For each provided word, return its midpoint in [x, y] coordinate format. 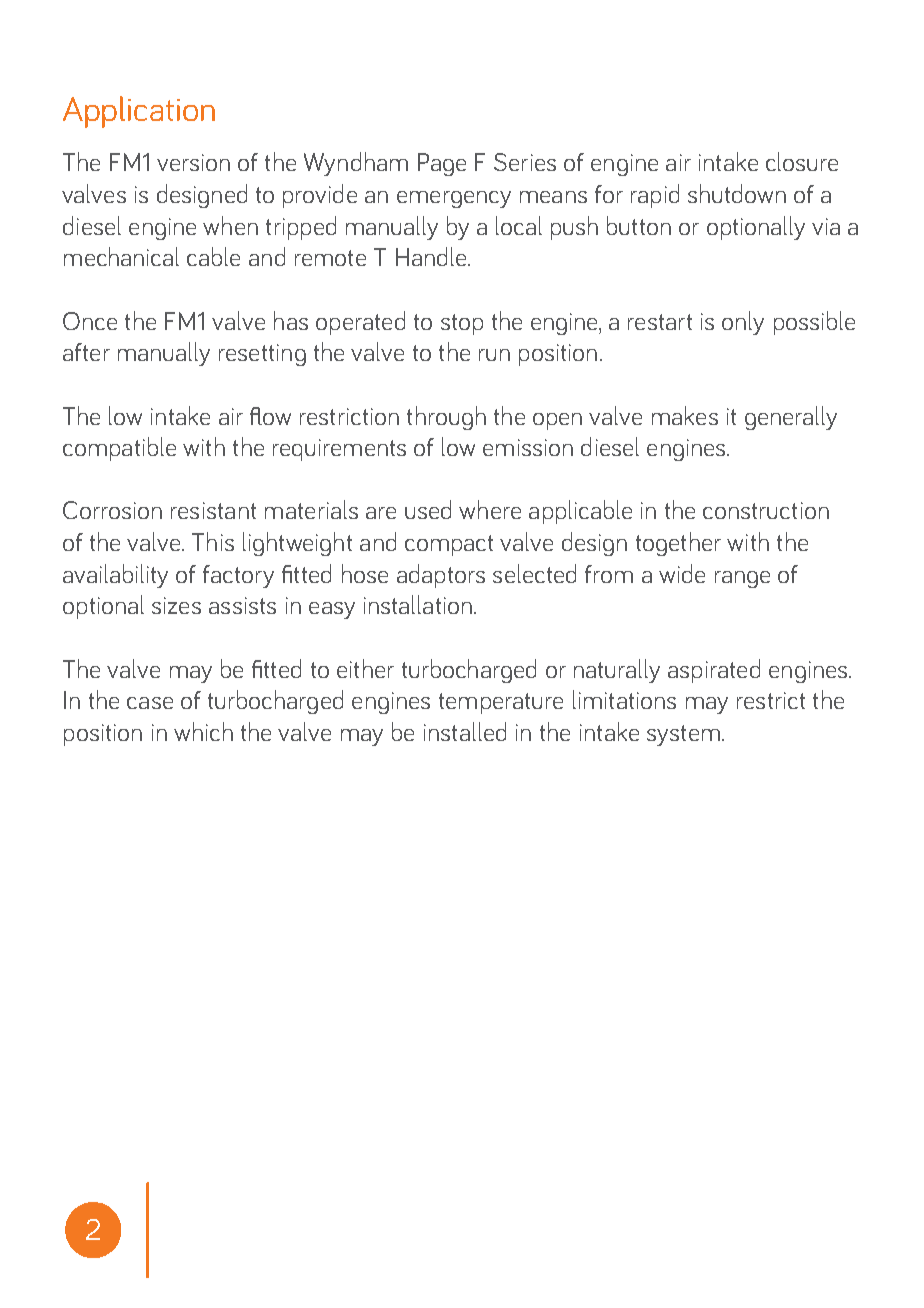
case [150, 703]
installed [465, 731]
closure [802, 161]
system [683, 735]
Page [442, 164]
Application [139, 112]
